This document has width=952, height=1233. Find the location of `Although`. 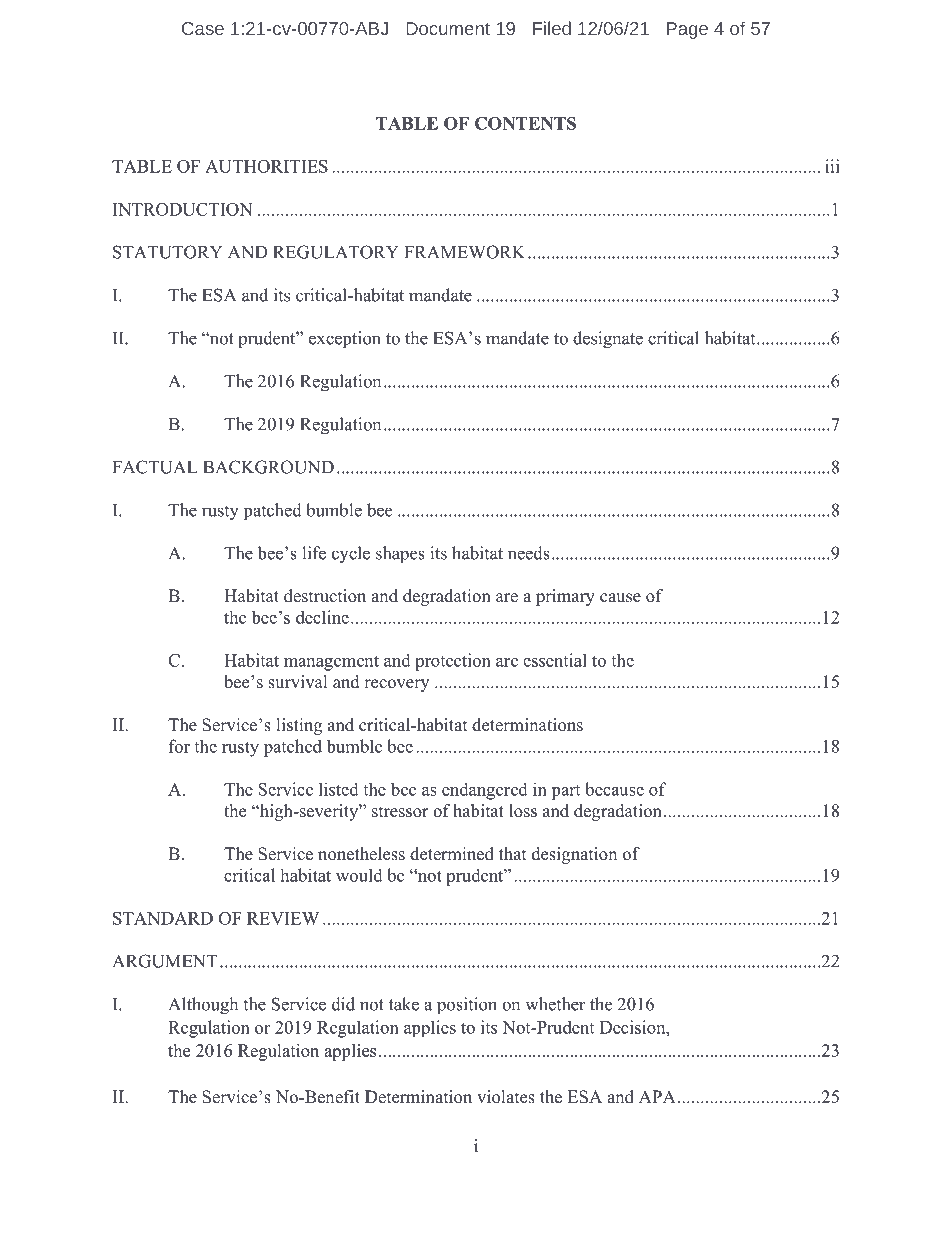

Although is located at coordinates (203, 1006).
